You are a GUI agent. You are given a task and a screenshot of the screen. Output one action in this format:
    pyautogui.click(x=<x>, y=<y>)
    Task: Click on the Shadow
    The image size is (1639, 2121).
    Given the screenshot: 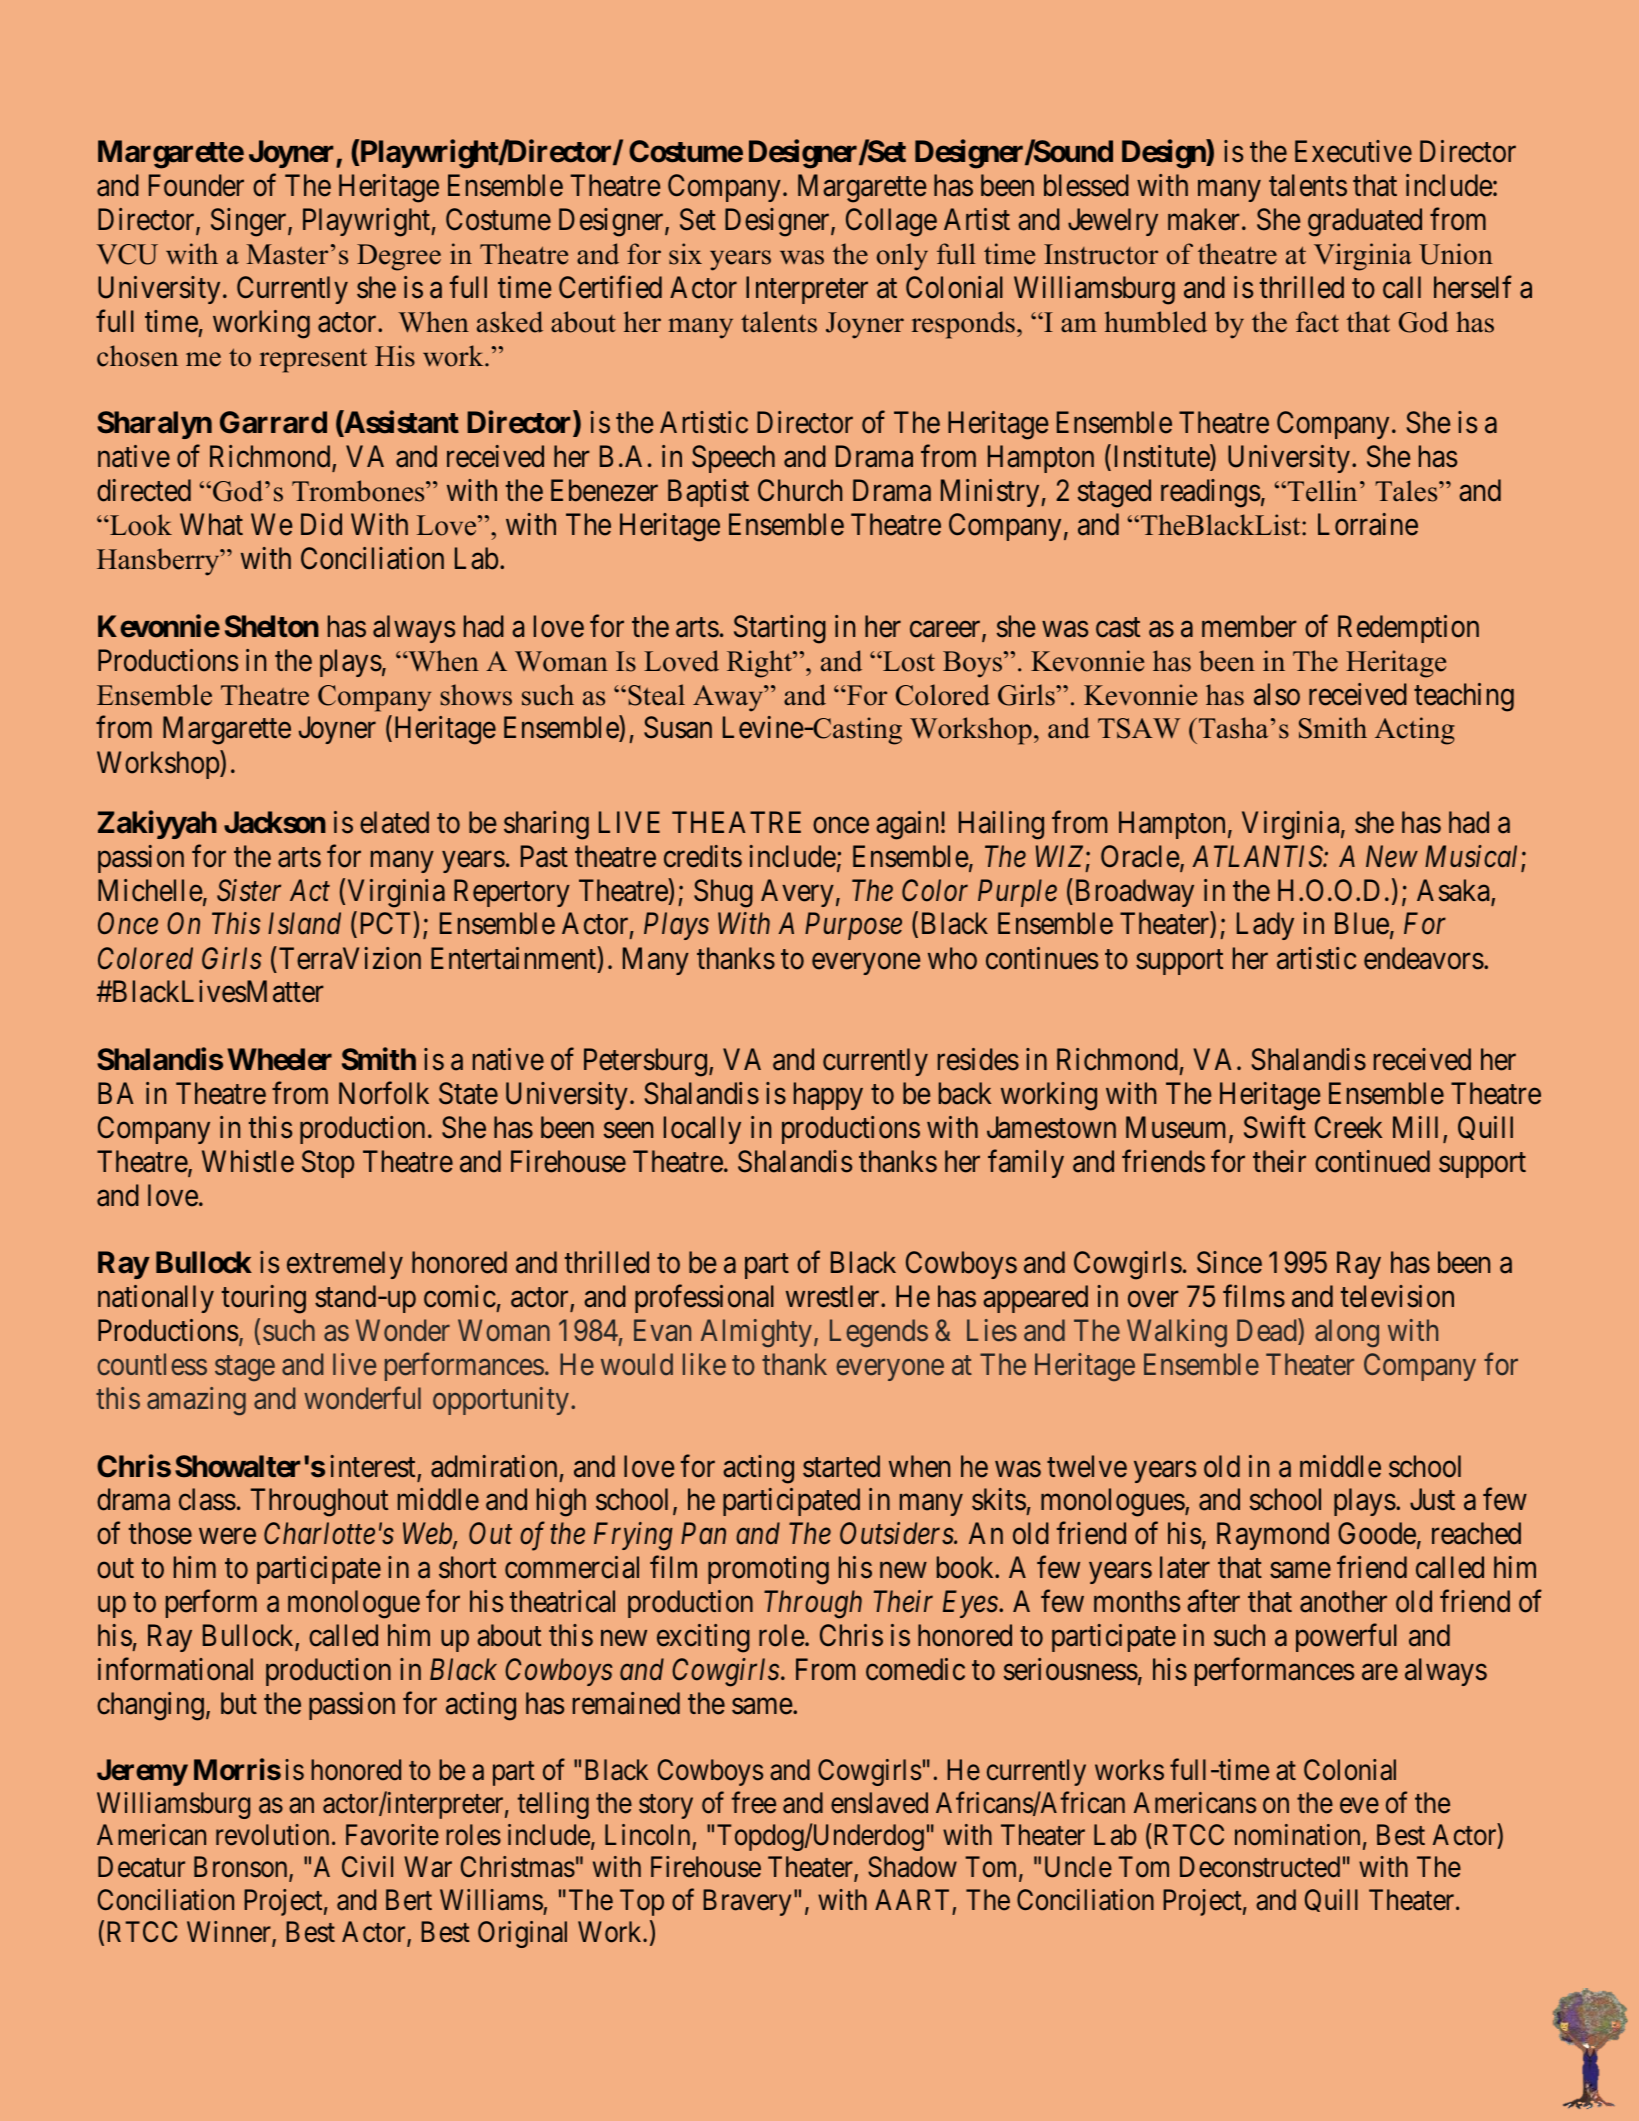 What is the action you would take?
    pyautogui.click(x=912, y=1867)
